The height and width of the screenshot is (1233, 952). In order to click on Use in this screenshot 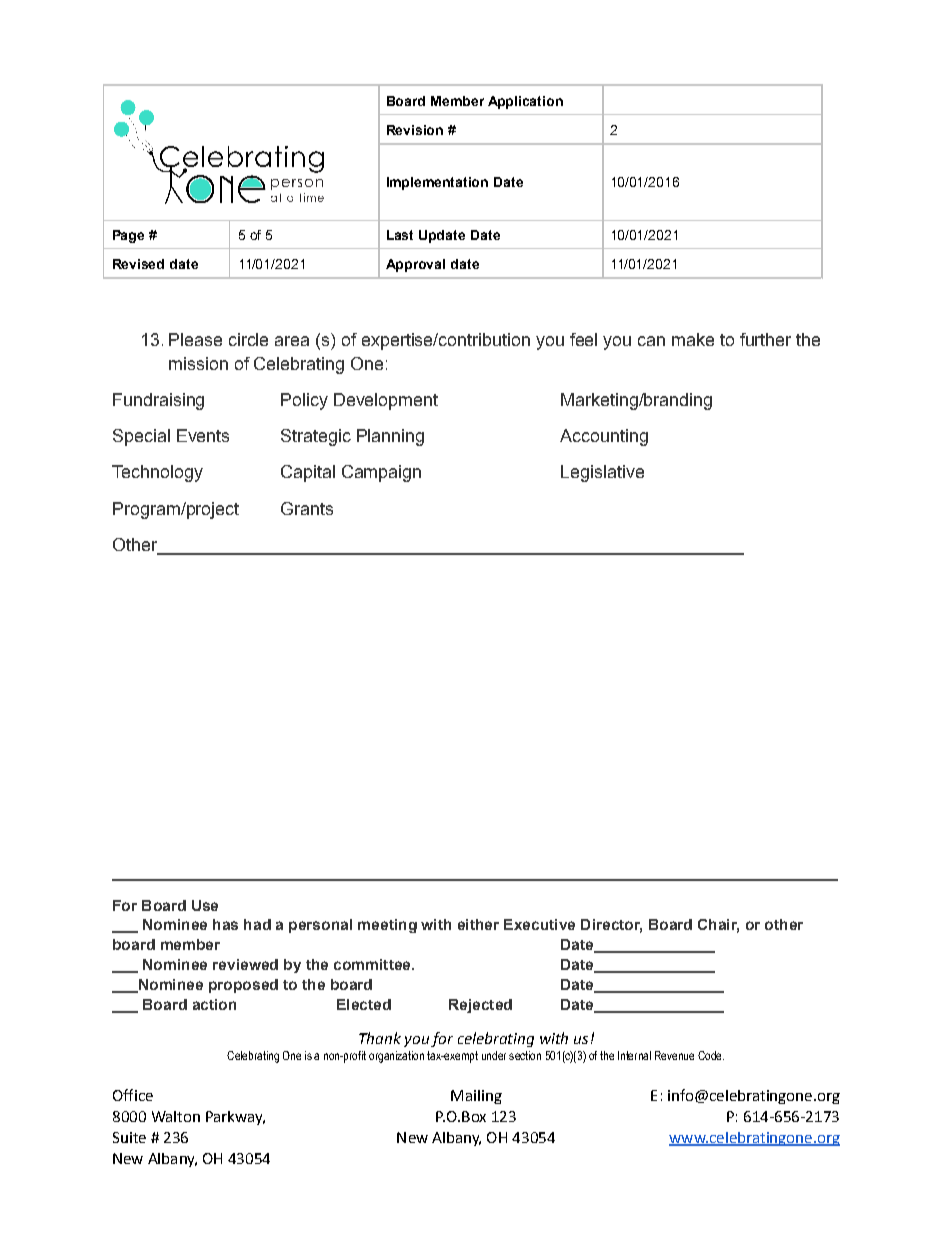, I will do `click(205, 905)`.
